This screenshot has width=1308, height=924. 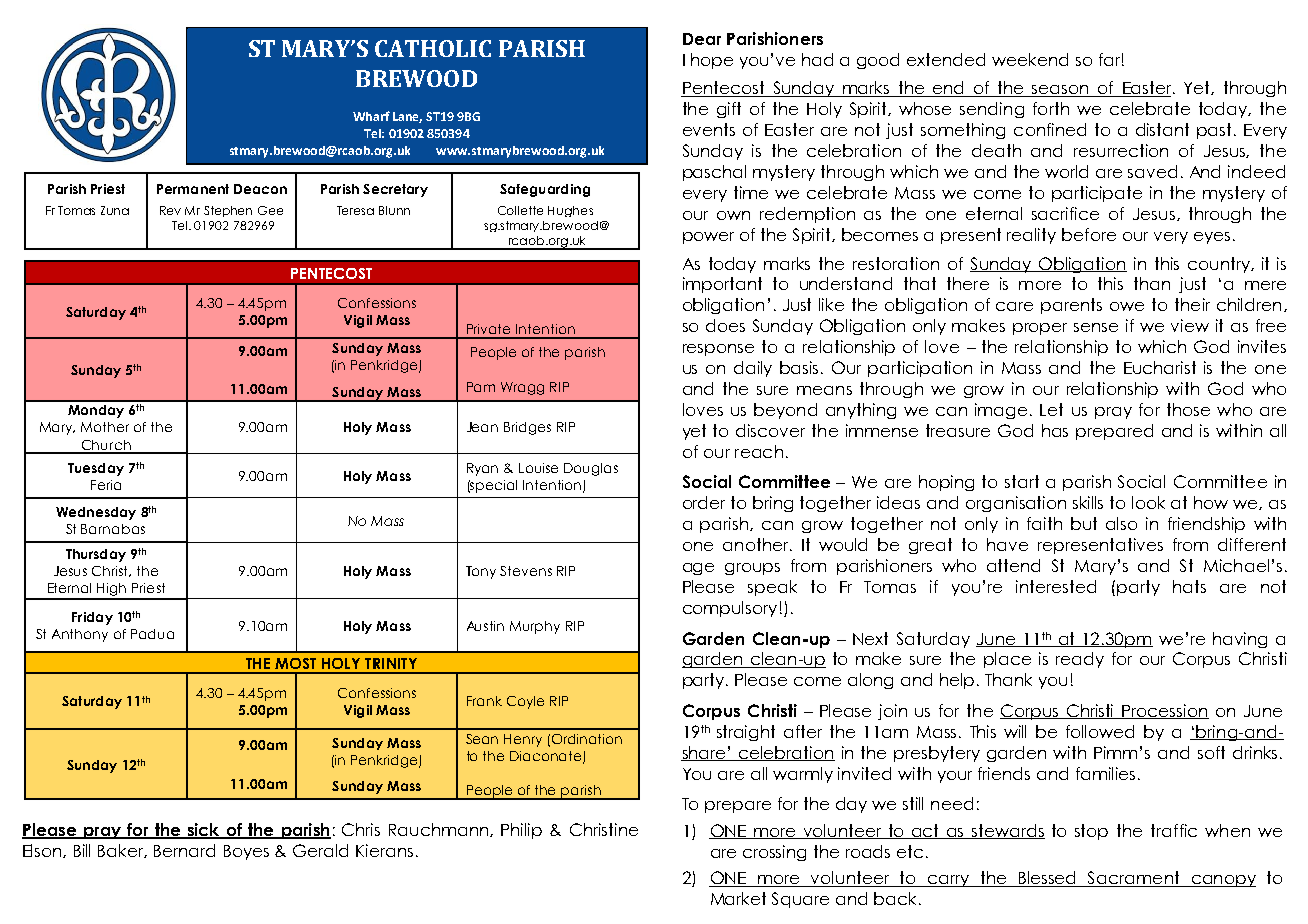 What do you see at coordinates (712, 61) in the screenshot?
I see `hope` at bounding box center [712, 61].
